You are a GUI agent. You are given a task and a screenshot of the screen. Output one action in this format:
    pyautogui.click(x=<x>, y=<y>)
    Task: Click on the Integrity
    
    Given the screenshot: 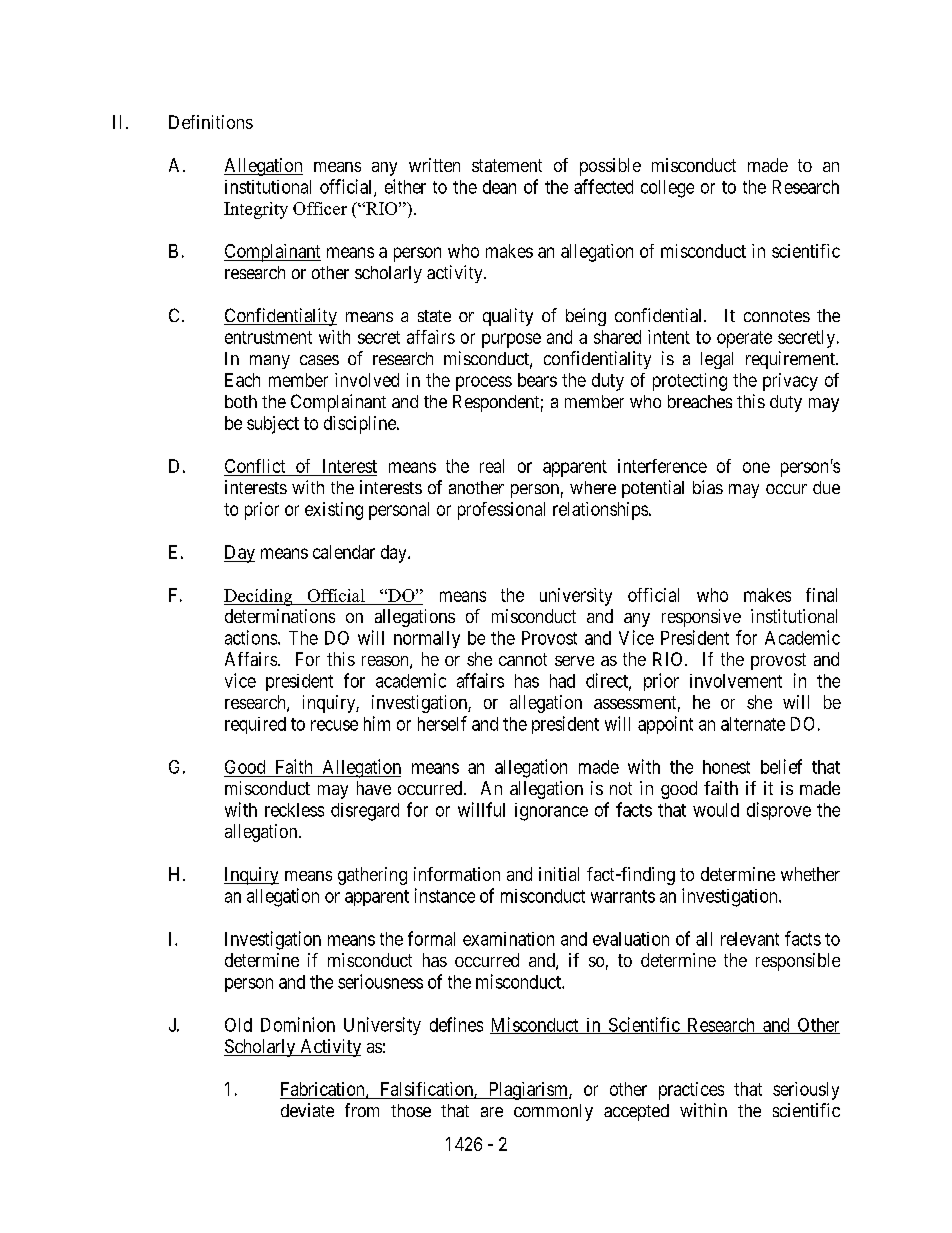 What is the action you would take?
    pyautogui.click(x=256, y=210)
